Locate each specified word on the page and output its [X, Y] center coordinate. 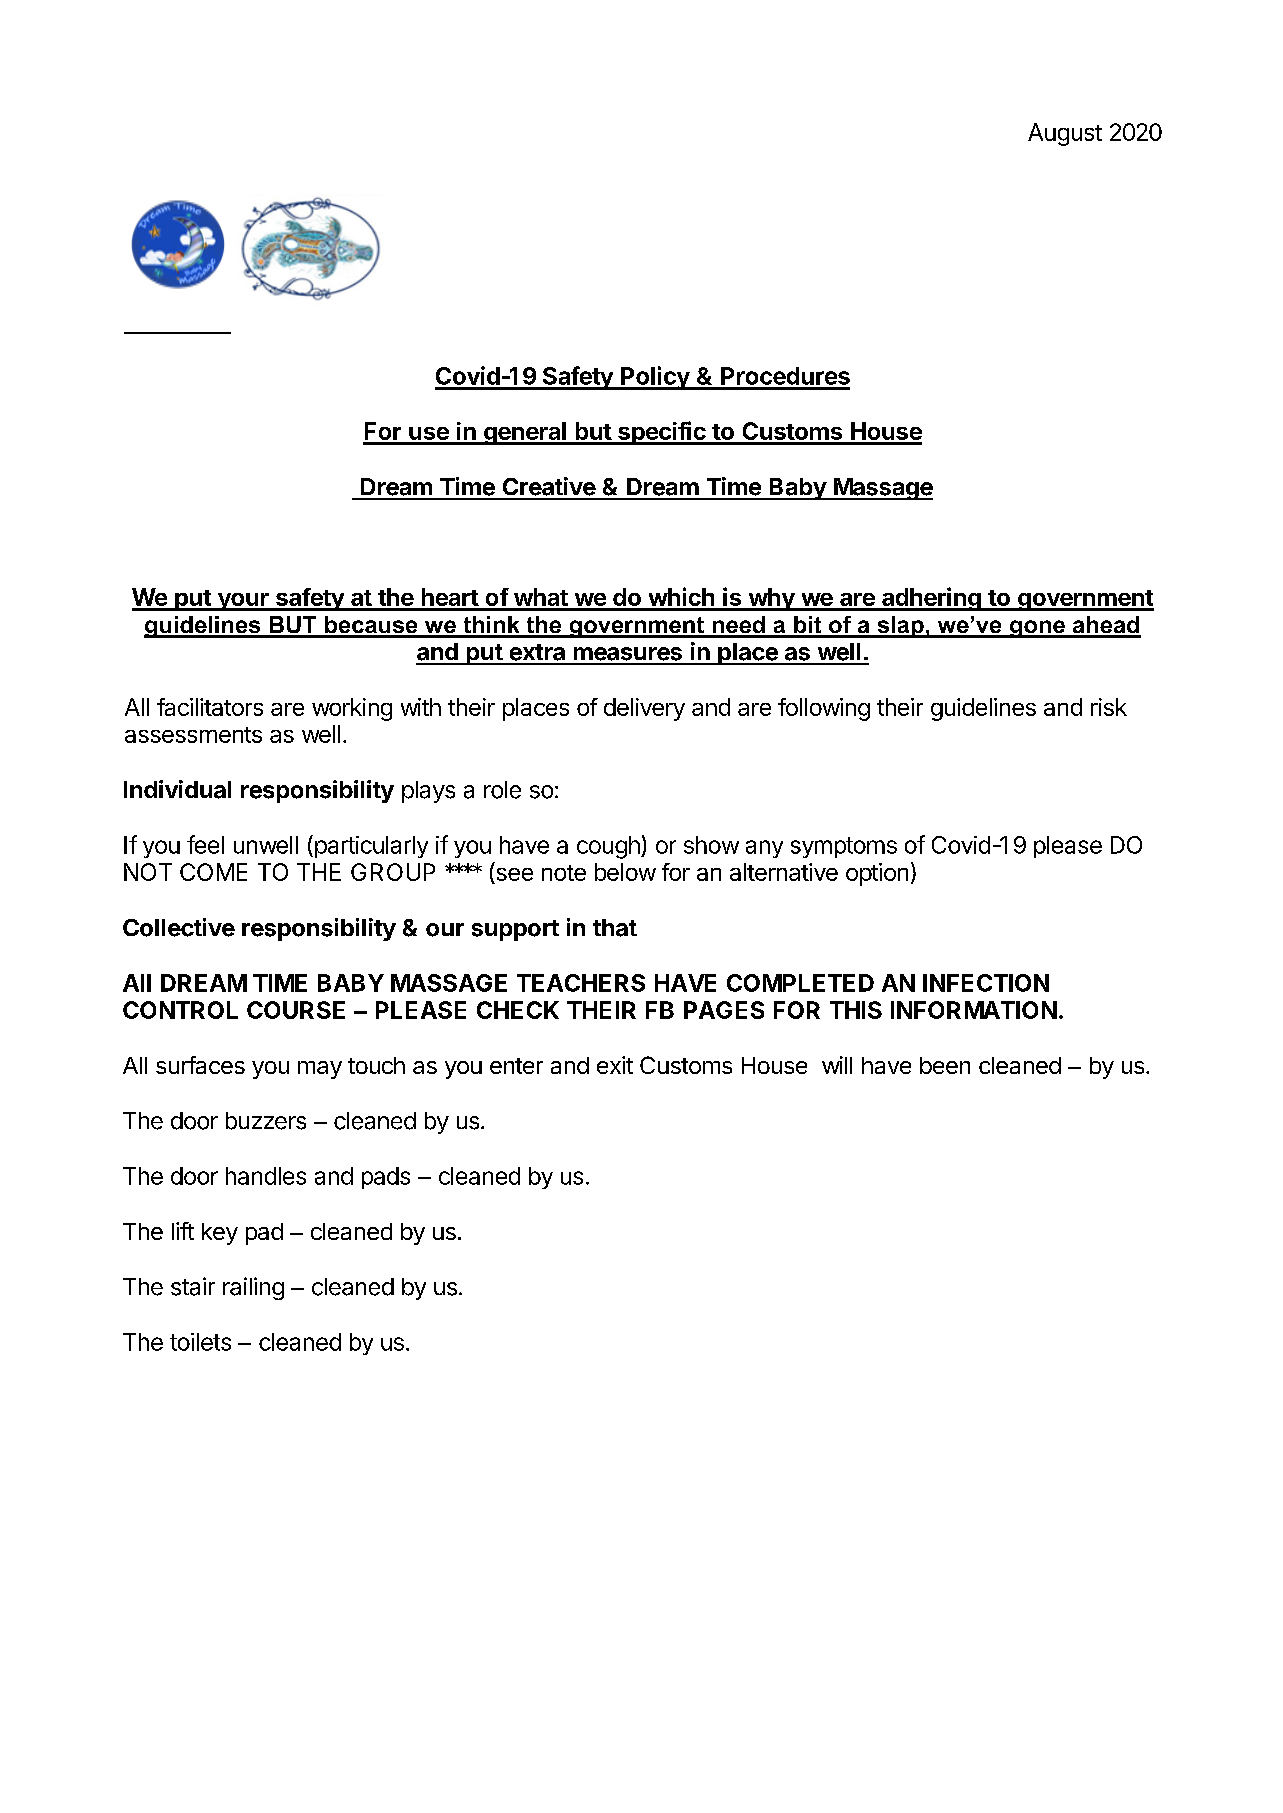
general [525, 433]
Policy [655, 378]
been [945, 1065]
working [352, 709]
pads [386, 1178]
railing [253, 1288]
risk [1109, 707]
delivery [644, 709]
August [1065, 134]
